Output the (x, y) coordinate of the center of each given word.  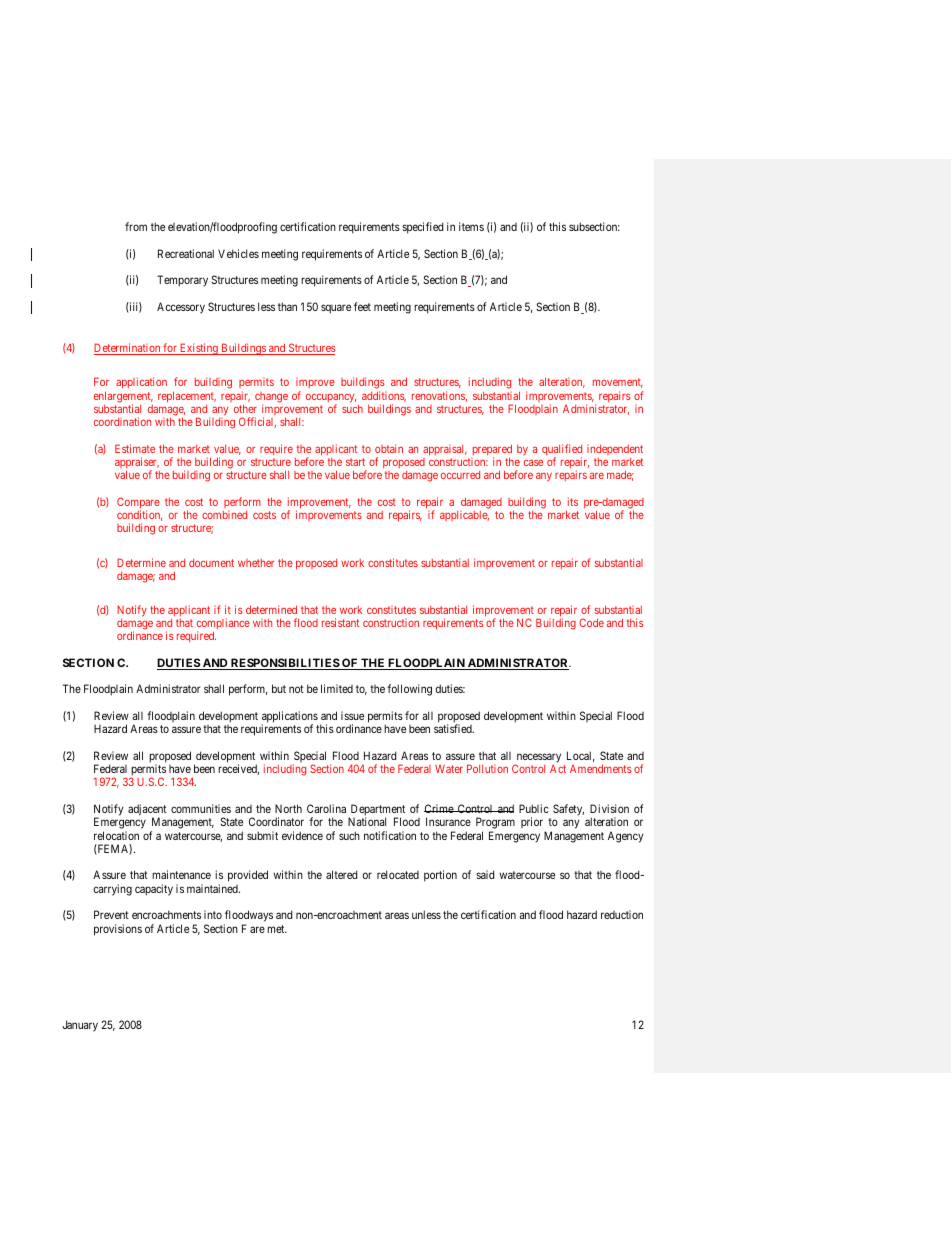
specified (423, 228)
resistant (340, 622)
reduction (622, 914)
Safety (568, 810)
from (136, 226)
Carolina (326, 808)
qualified (562, 451)
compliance (223, 625)
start (355, 462)
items (471, 226)
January (80, 1026)
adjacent (147, 811)
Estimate (135, 448)
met (277, 929)
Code (591, 622)
